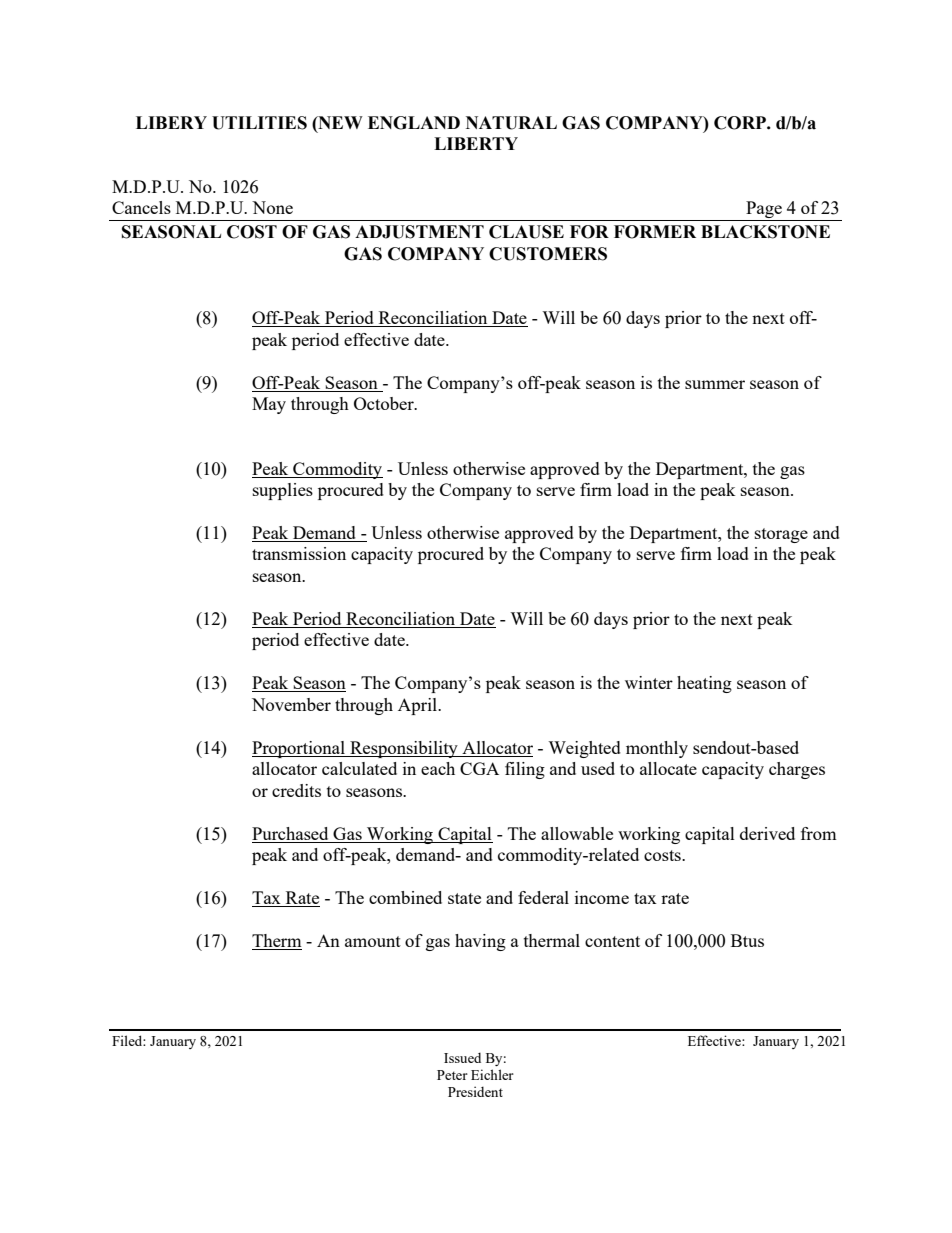 The width and height of the screenshot is (952, 1233). I want to click on Issued, so click(462, 1058).
